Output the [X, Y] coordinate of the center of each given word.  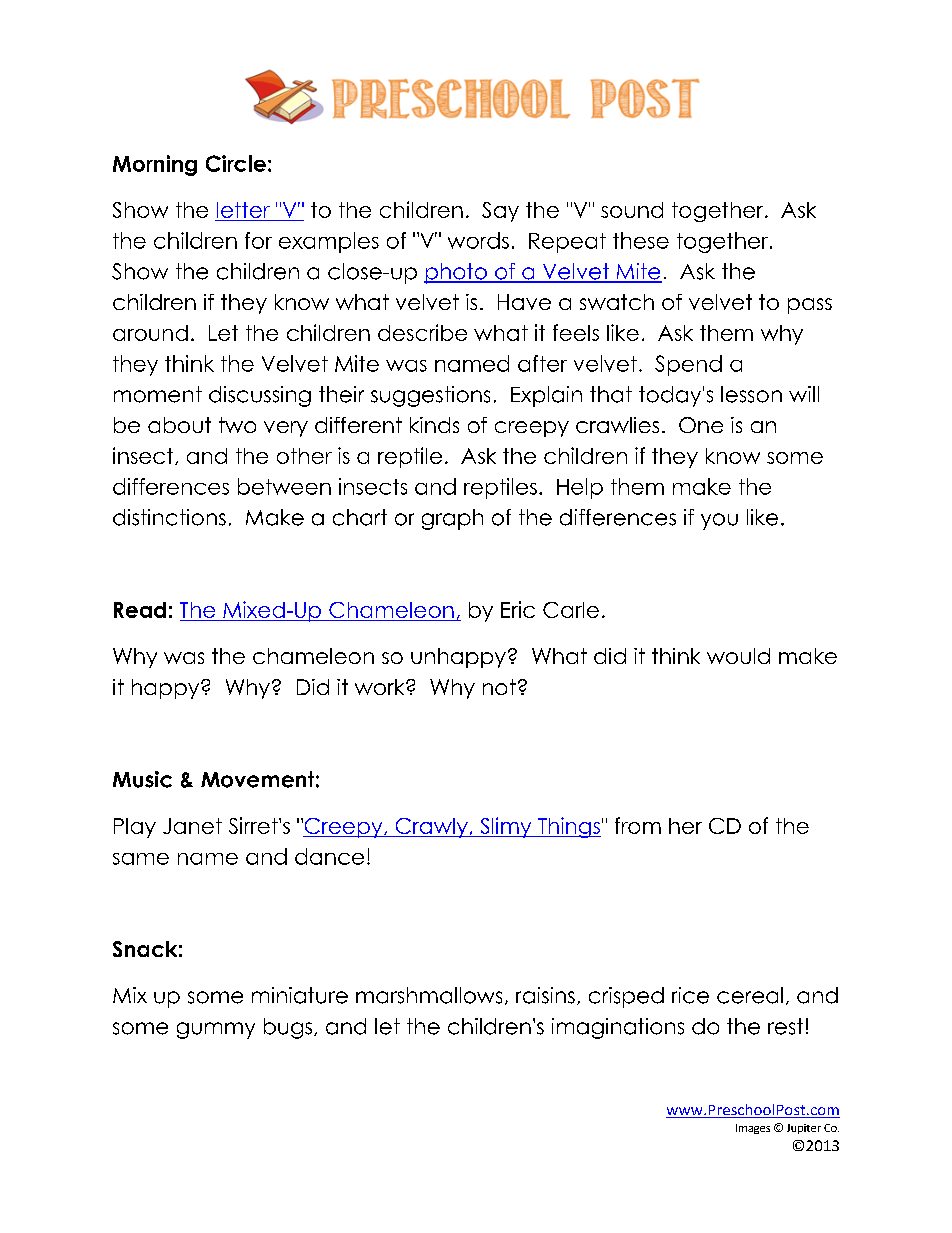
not [499, 687]
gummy [216, 1030]
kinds [434, 425]
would [738, 656]
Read [140, 610]
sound [632, 210]
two [237, 425]
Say [500, 212]
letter [243, 211]
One [701, 425]
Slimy [506, 827]
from [638, 825]
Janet [192, 826]
